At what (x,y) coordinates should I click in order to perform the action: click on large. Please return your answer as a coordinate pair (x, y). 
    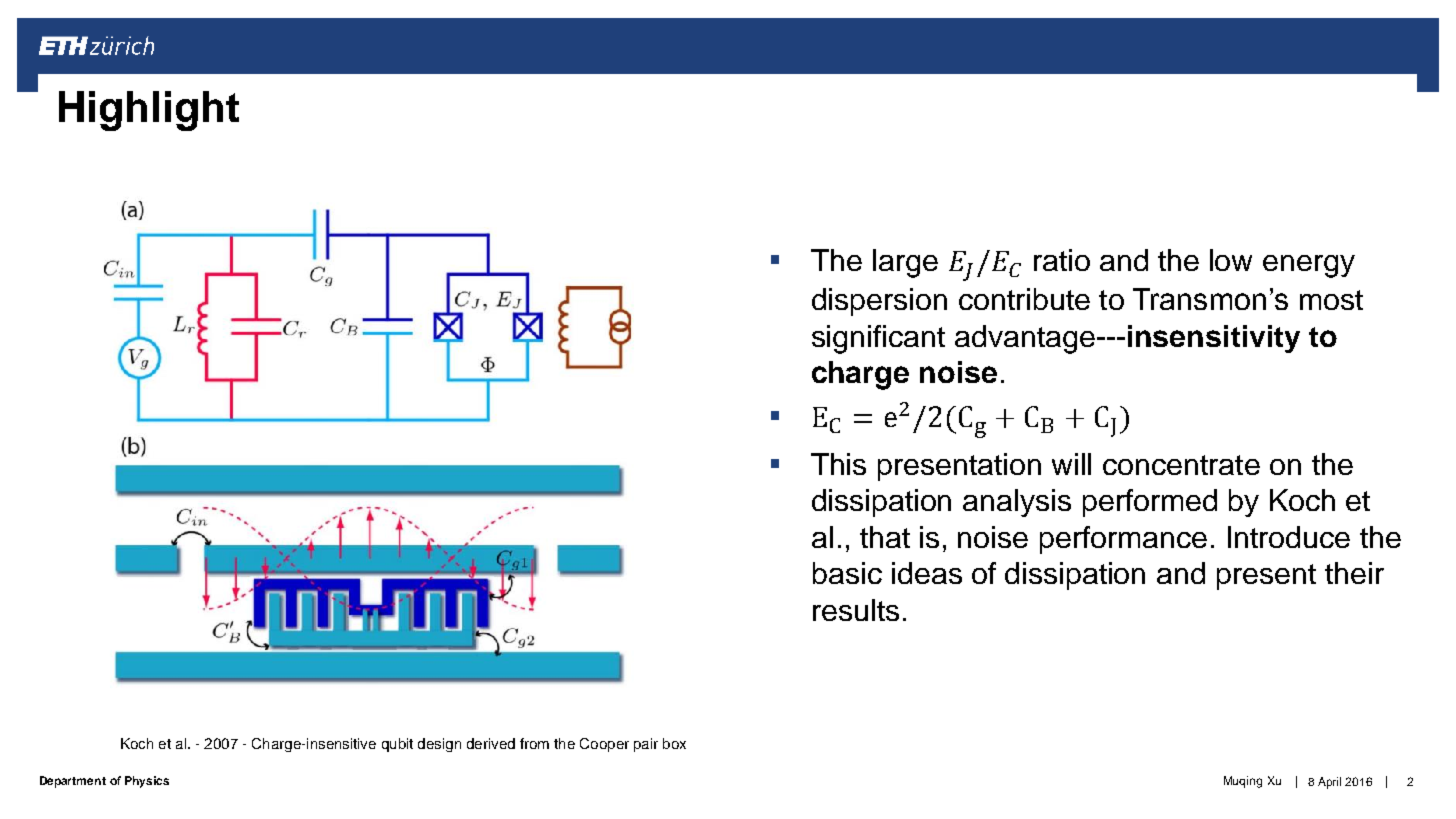
    Looking at the image, I should click on (905, 263).
